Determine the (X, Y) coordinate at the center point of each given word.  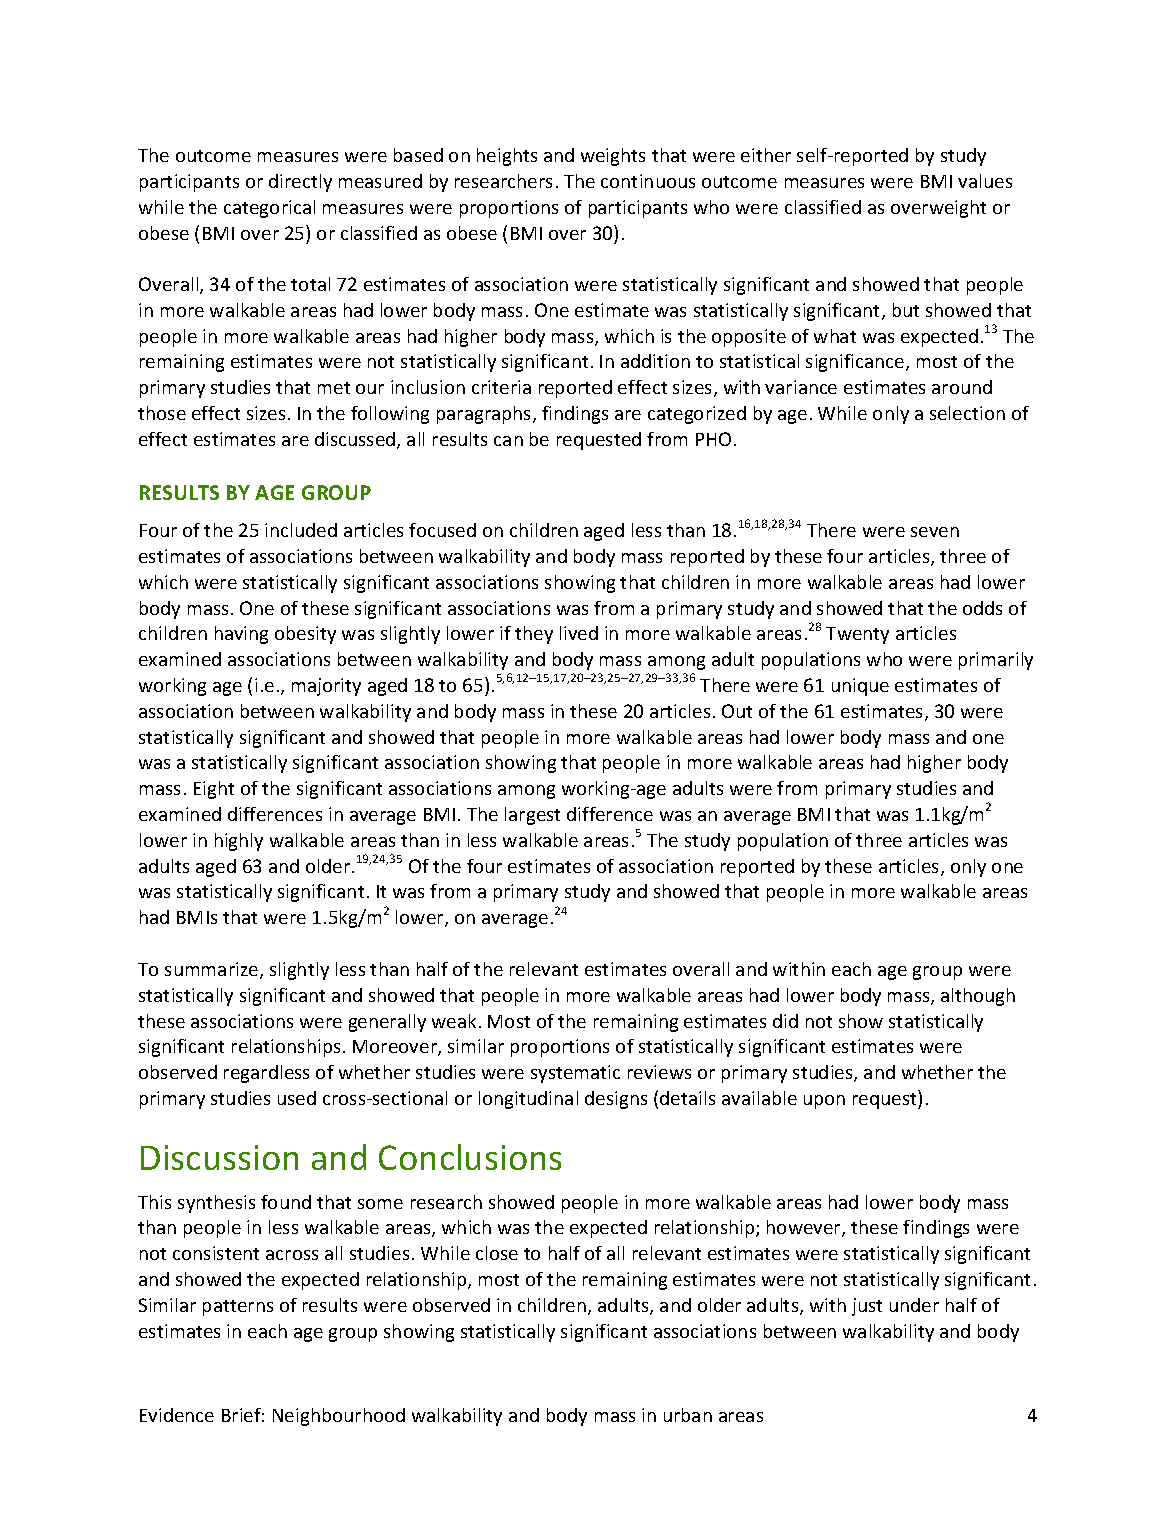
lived (579, 633)
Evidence (177, 1415)
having (241, 635)
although (978, 997)
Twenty (857, 635)
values (985, 181)
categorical (269, 209)
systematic (575, 1074)
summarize (213, 970)
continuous (648, 181)
